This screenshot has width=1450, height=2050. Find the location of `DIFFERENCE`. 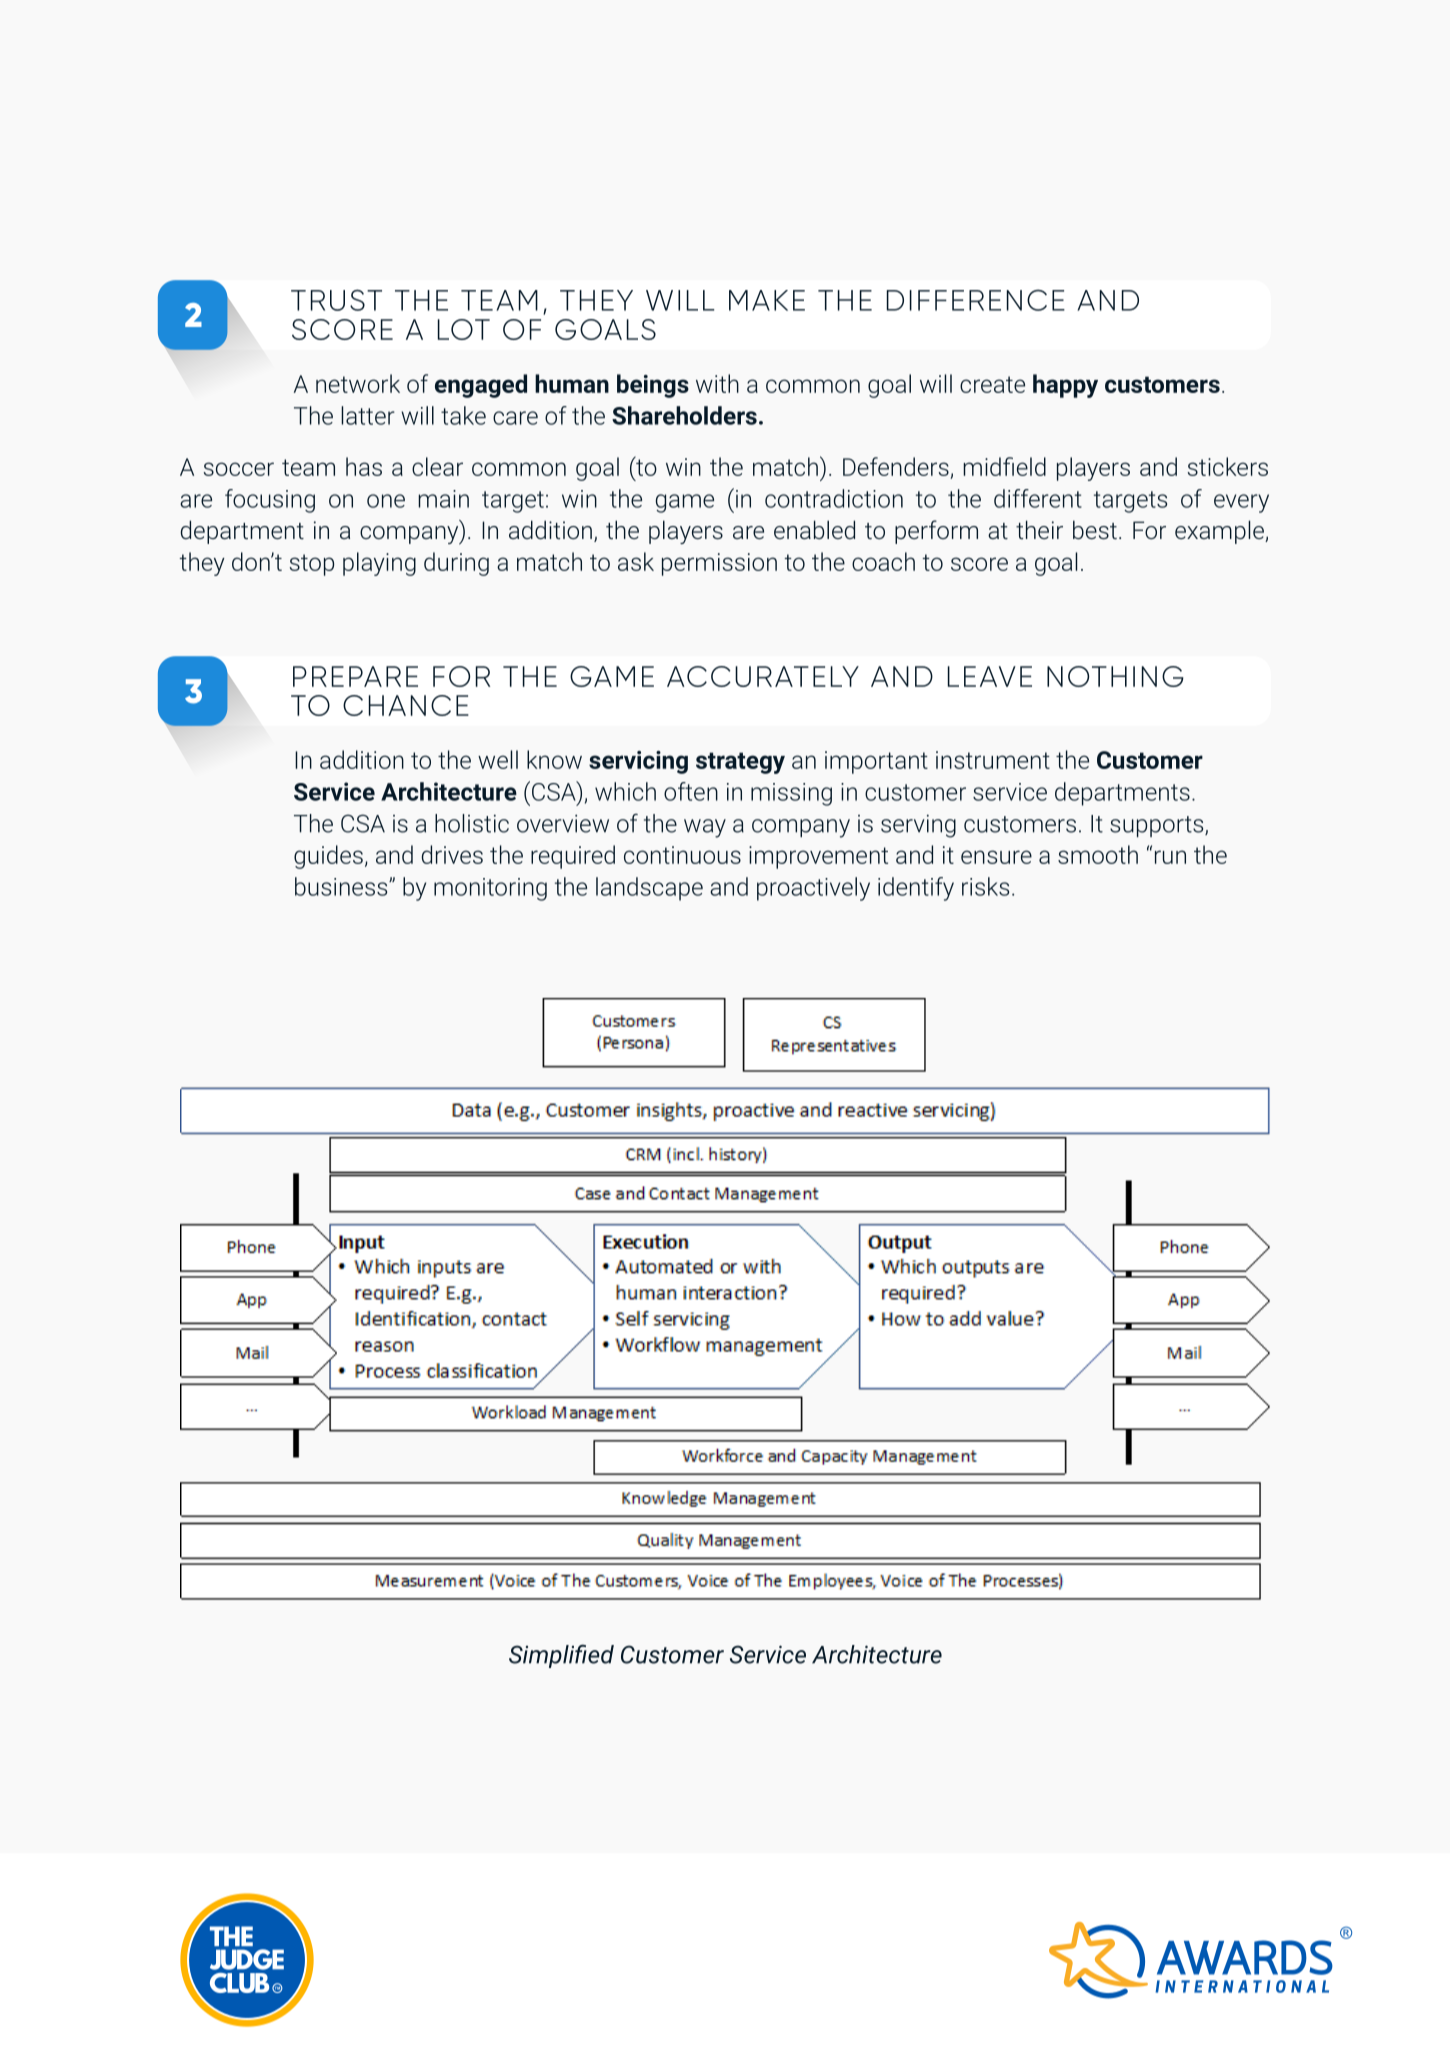

DIFFERENCE is located at coordinates (976, 300).
